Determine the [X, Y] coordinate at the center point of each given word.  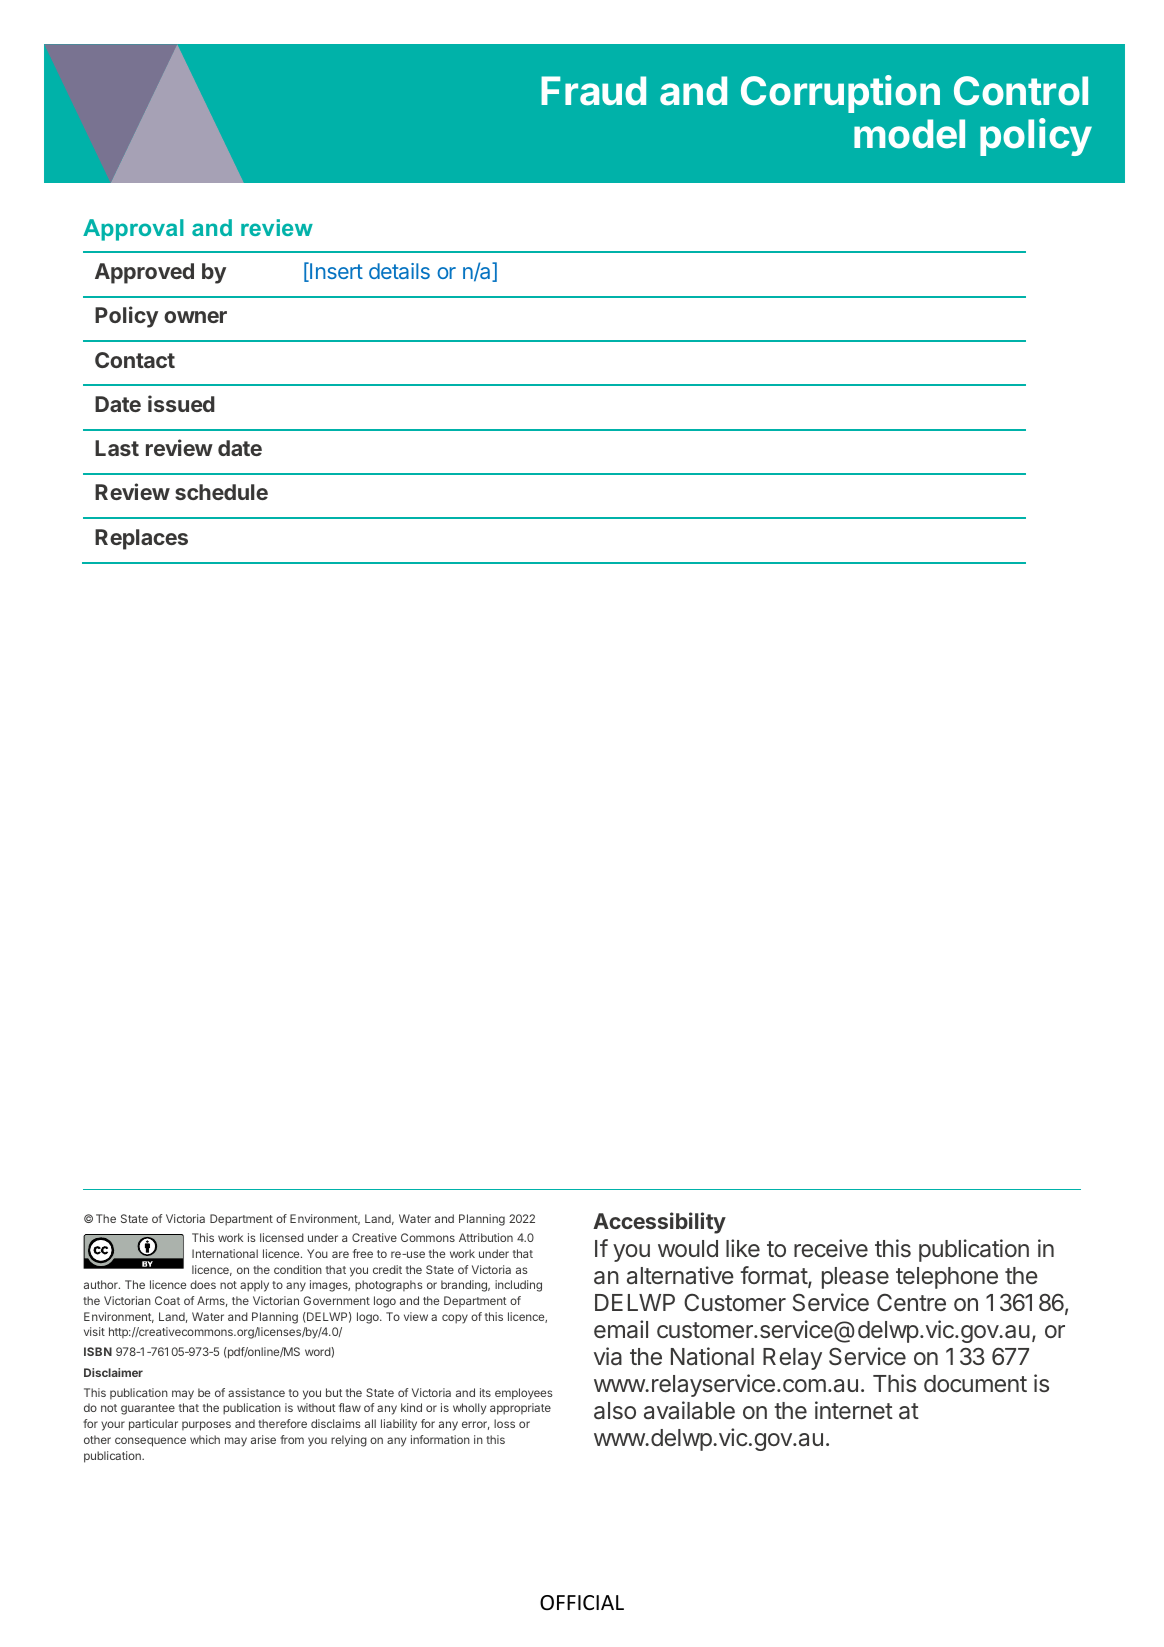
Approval [133, 230]
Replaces [141, 539]
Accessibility [659, 1223]
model [909, 134]
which [205, 1439]
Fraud [593, 91]
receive [831, 1248]
